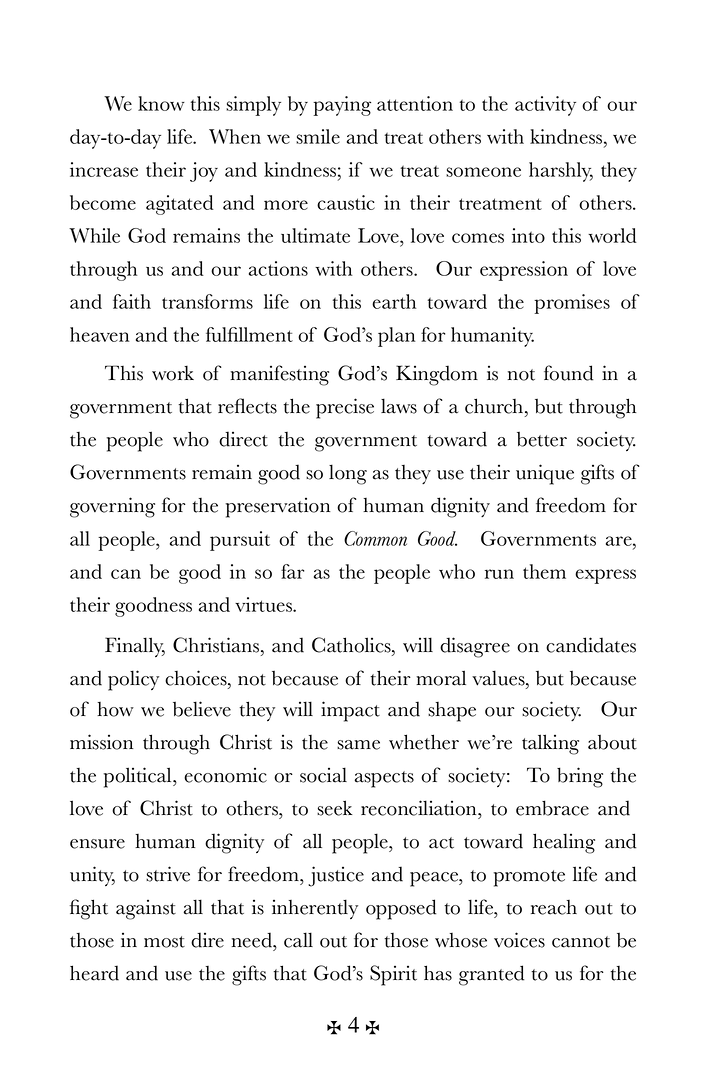 This screenshot has width=707, height=1091. Describe the element at coordinates (139, 777) in the screenshot. I see `political` at that location.
